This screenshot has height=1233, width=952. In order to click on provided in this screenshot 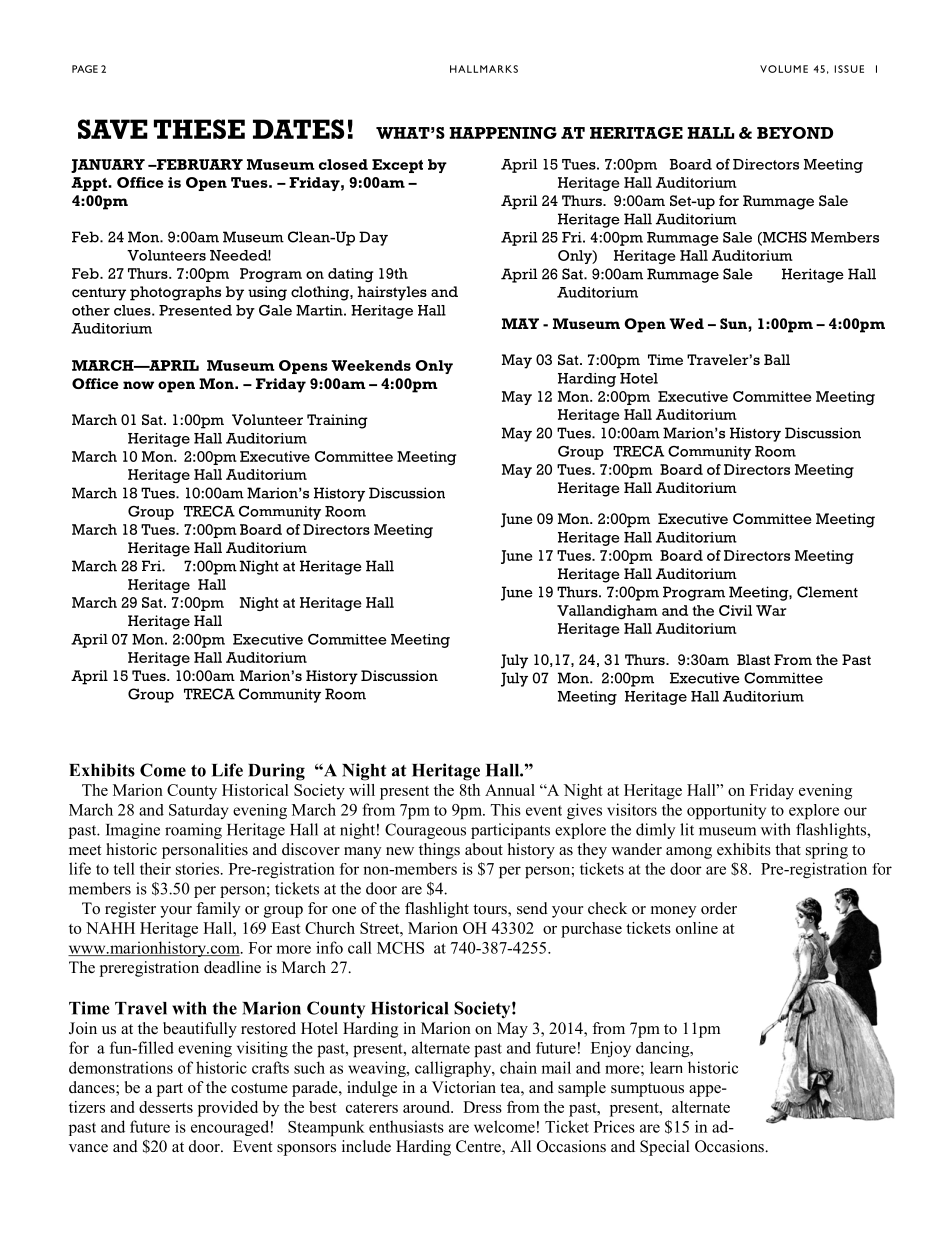, I will do `click(228, 1109)`.
